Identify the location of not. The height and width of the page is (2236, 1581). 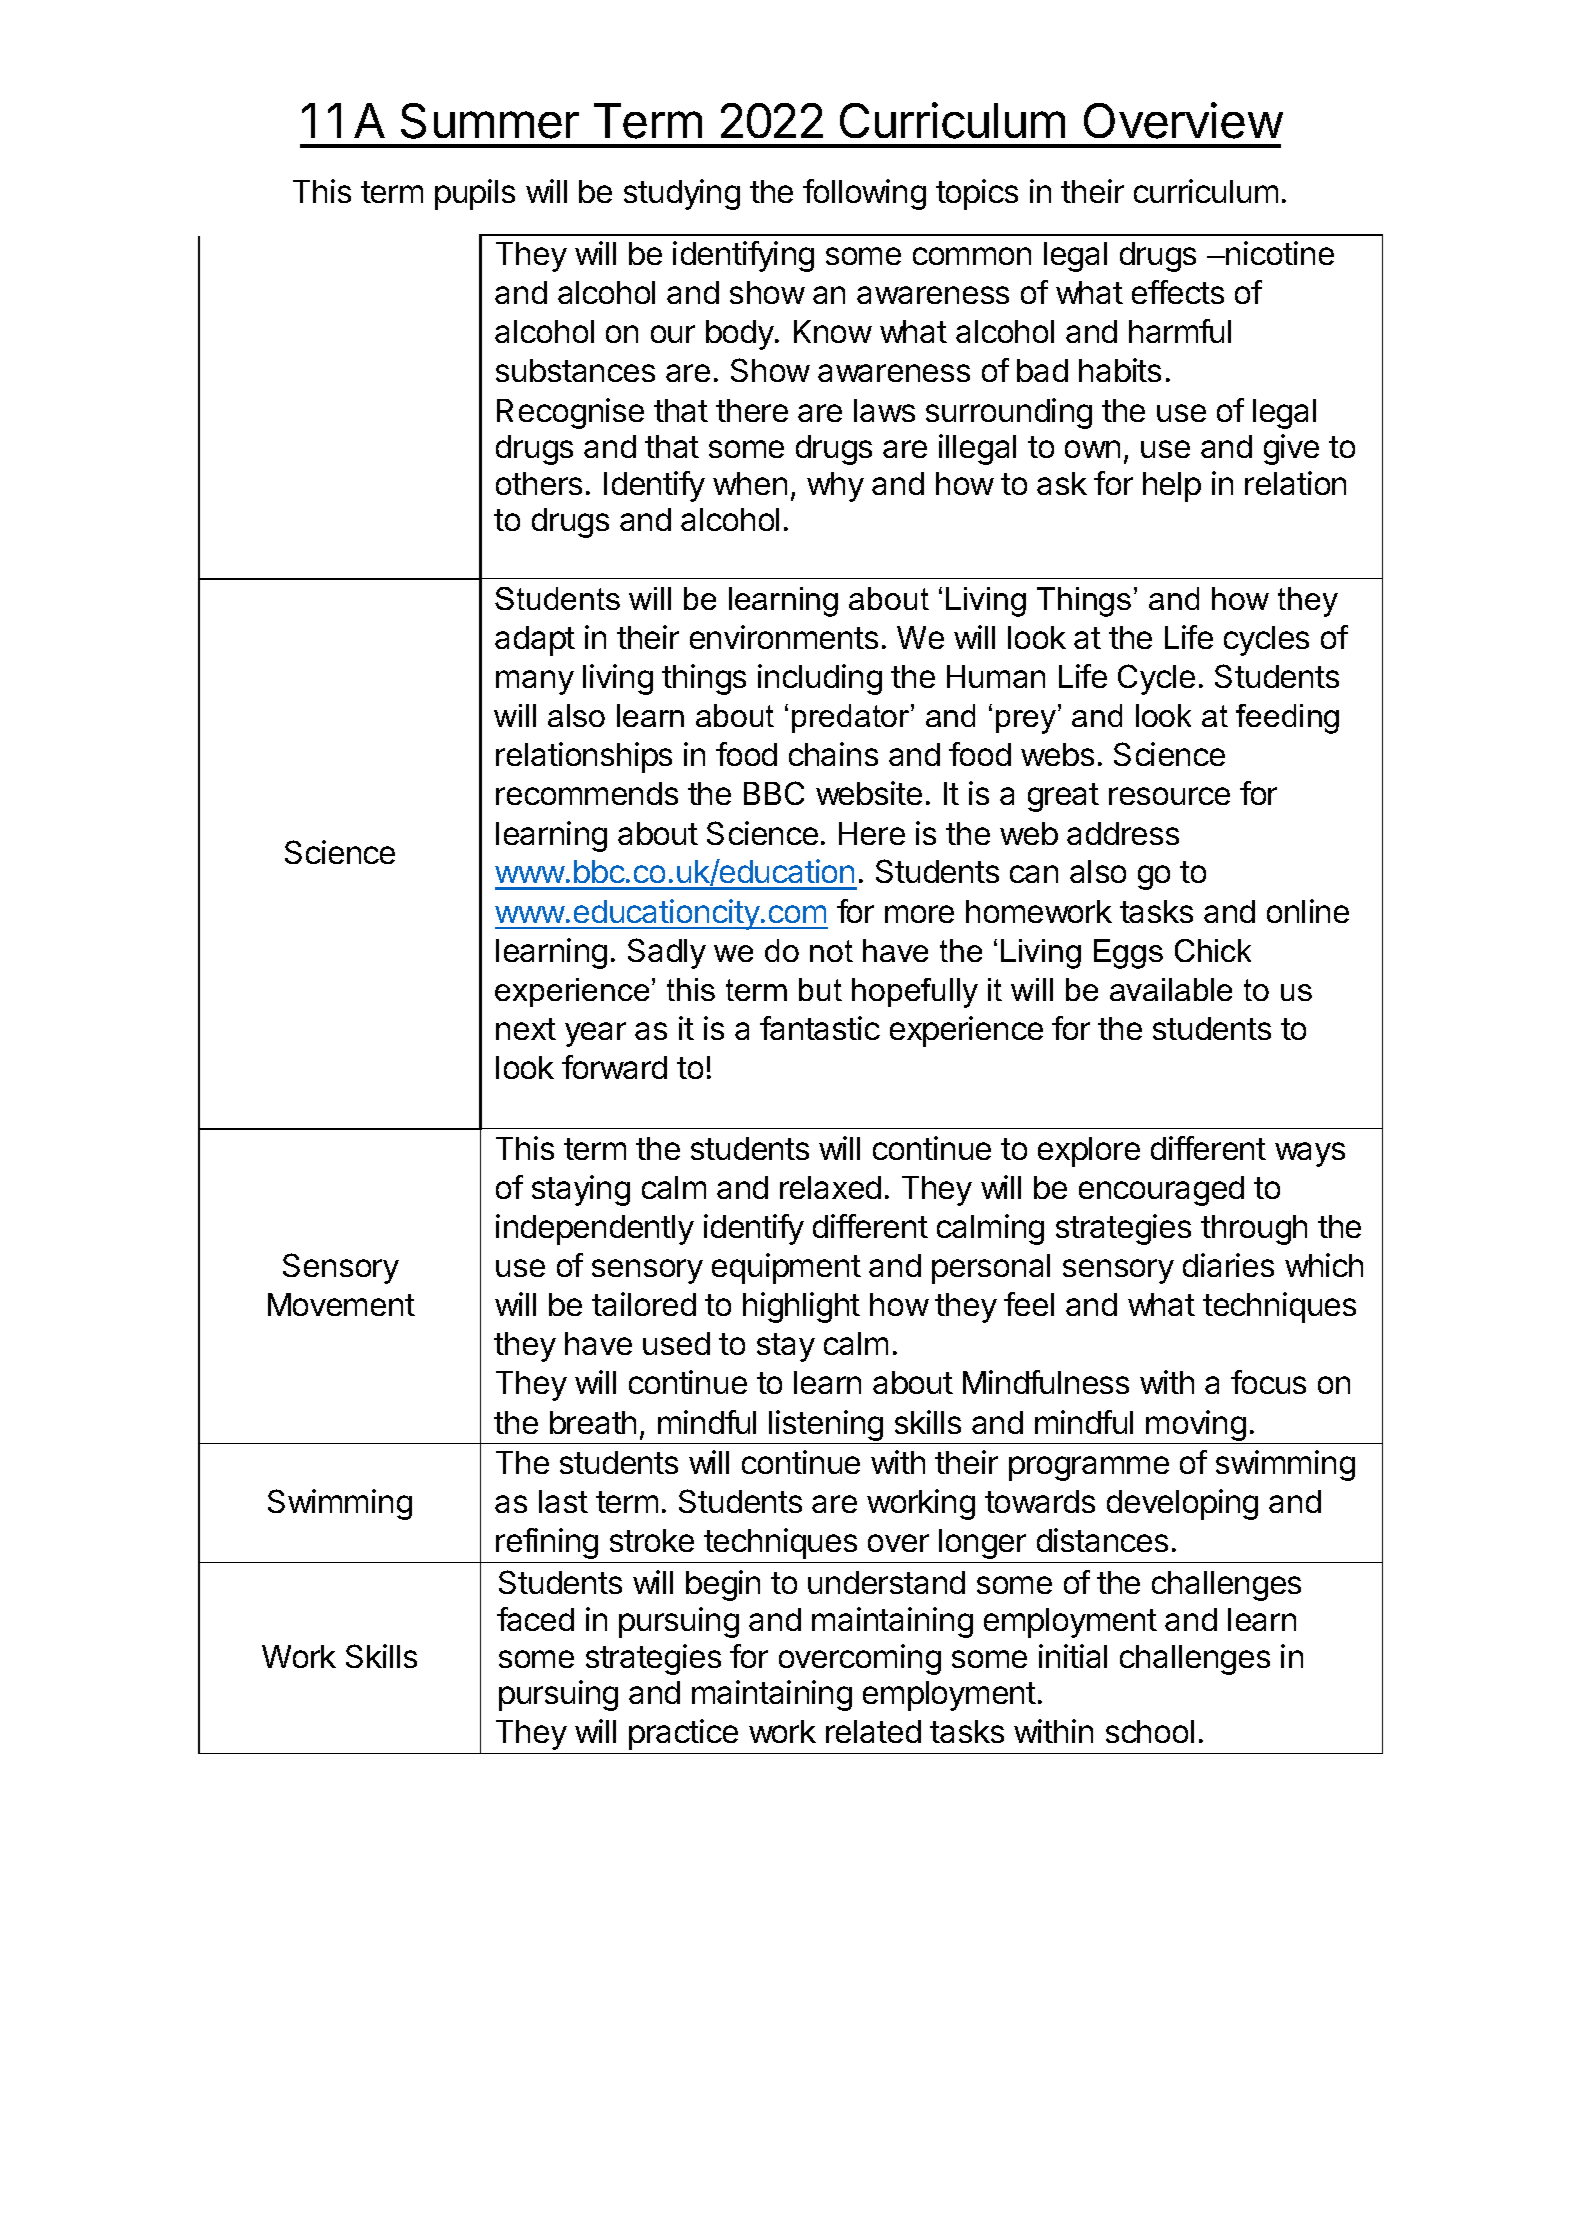
(831, 951).
